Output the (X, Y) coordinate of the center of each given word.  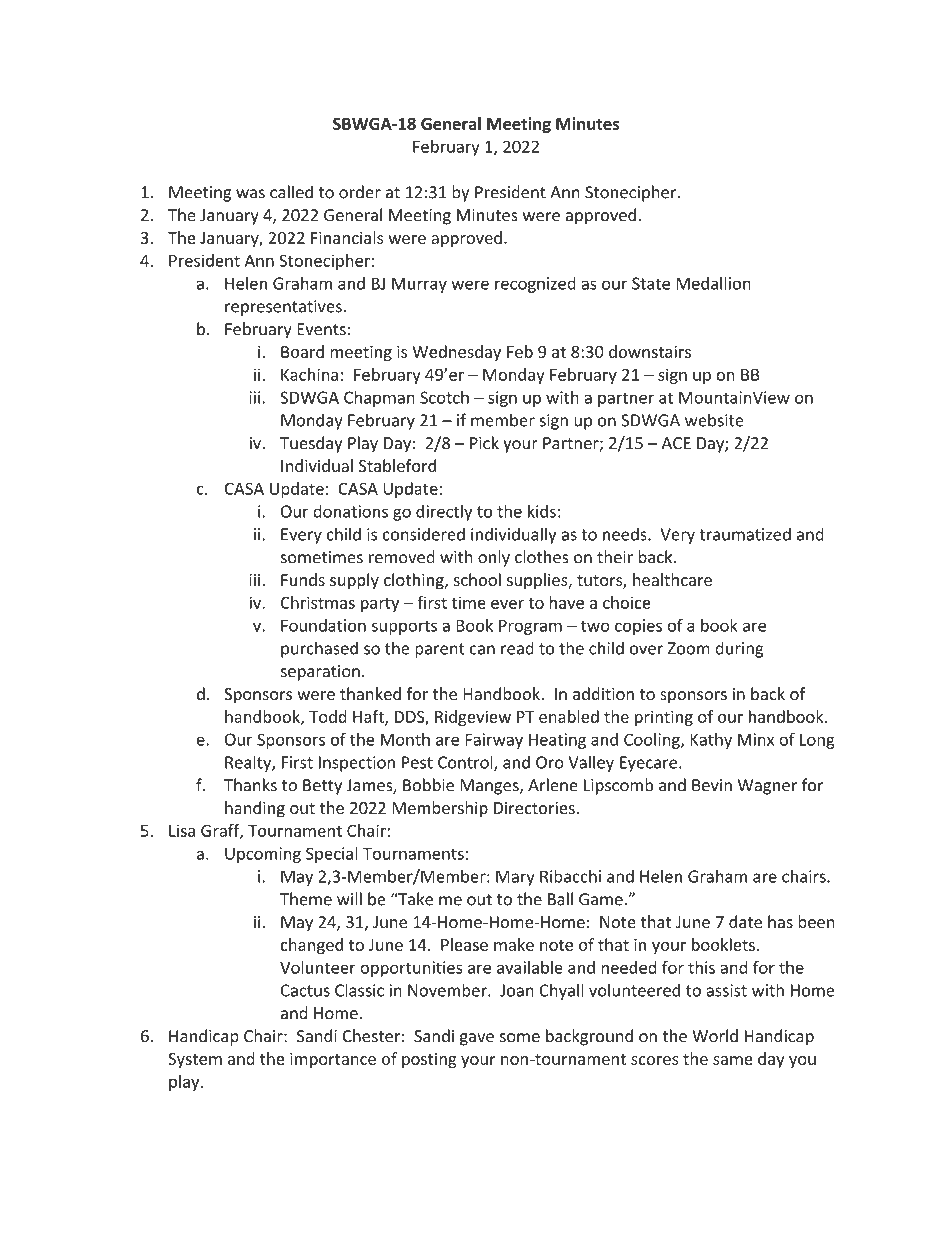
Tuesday (311, 444)
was (250, 194)
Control (466, 763)
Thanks (250, 785)
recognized (535, 285)
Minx (756, 739)
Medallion (713, 283)
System (195, 1060)
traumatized (745, 534)
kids (542, 511)
